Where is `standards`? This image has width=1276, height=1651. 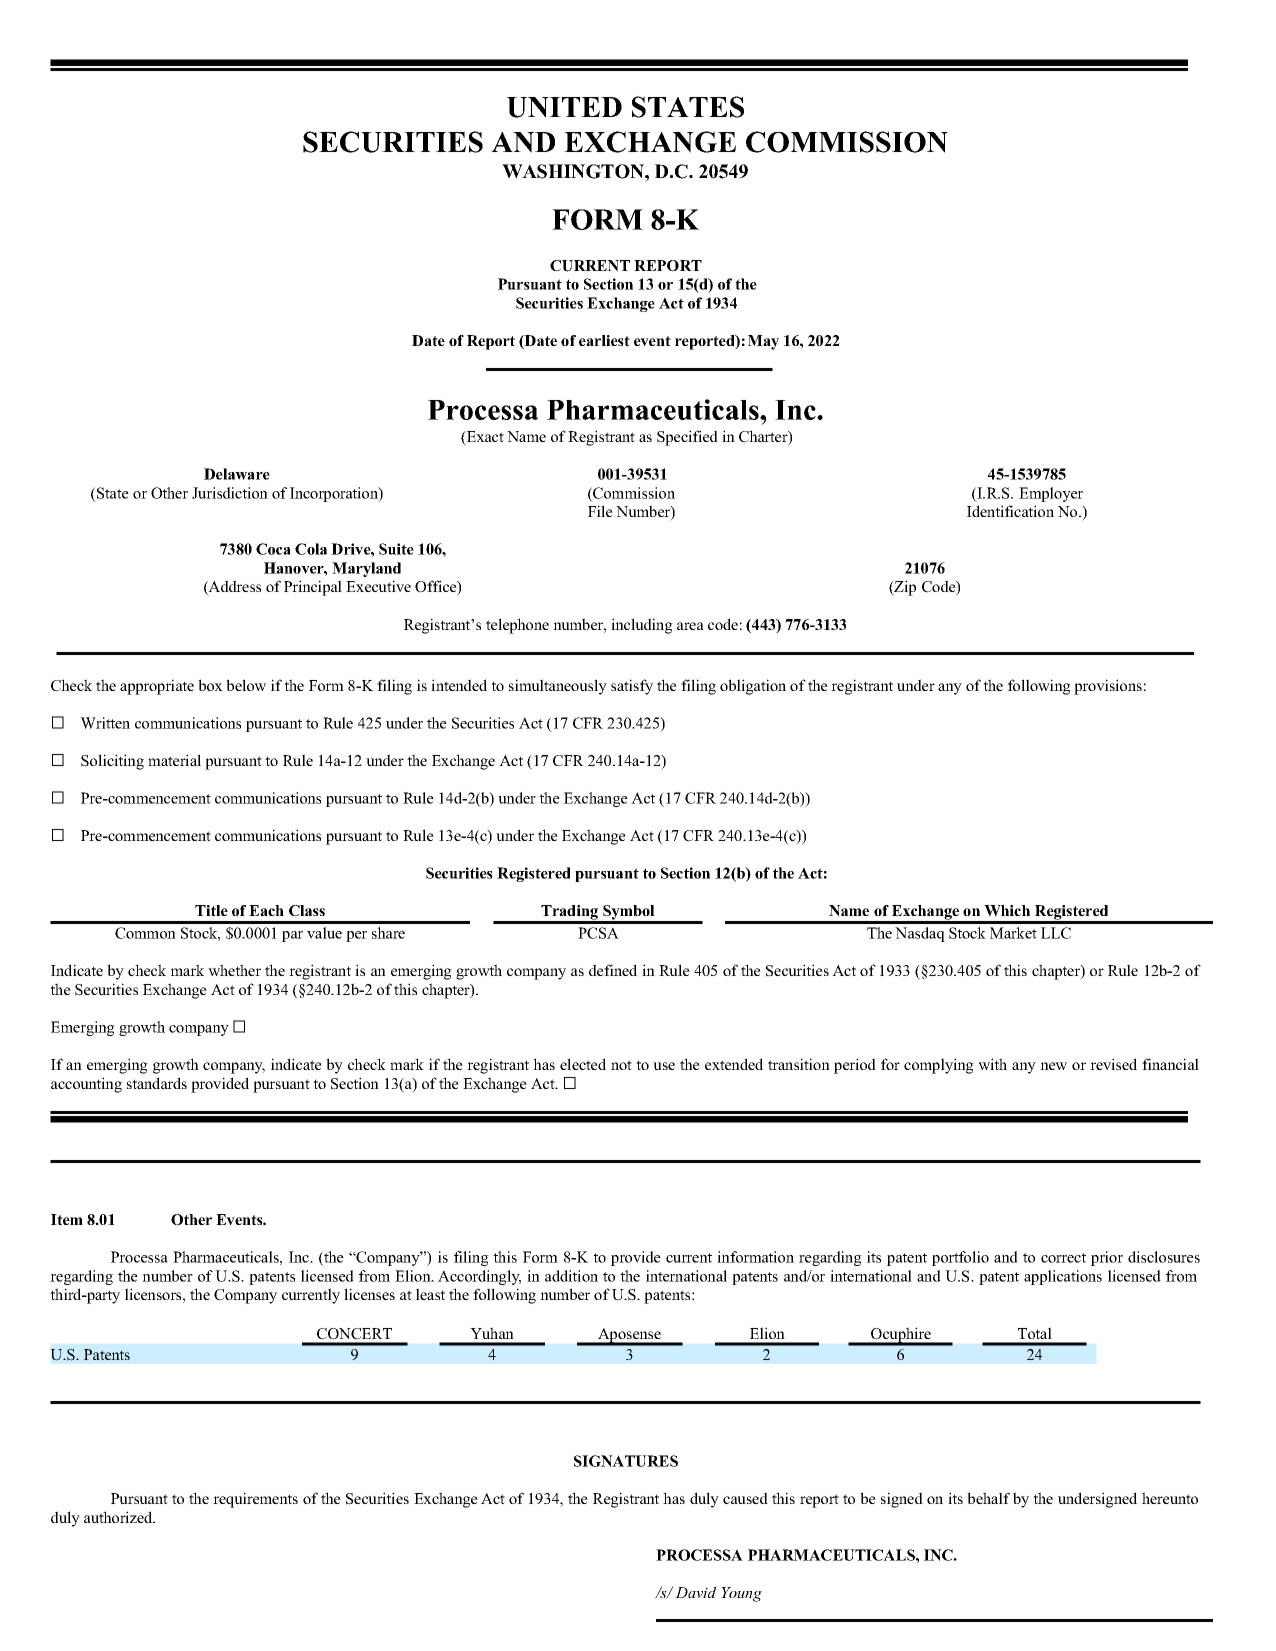
standards is located at coordinates (157, 1083).
